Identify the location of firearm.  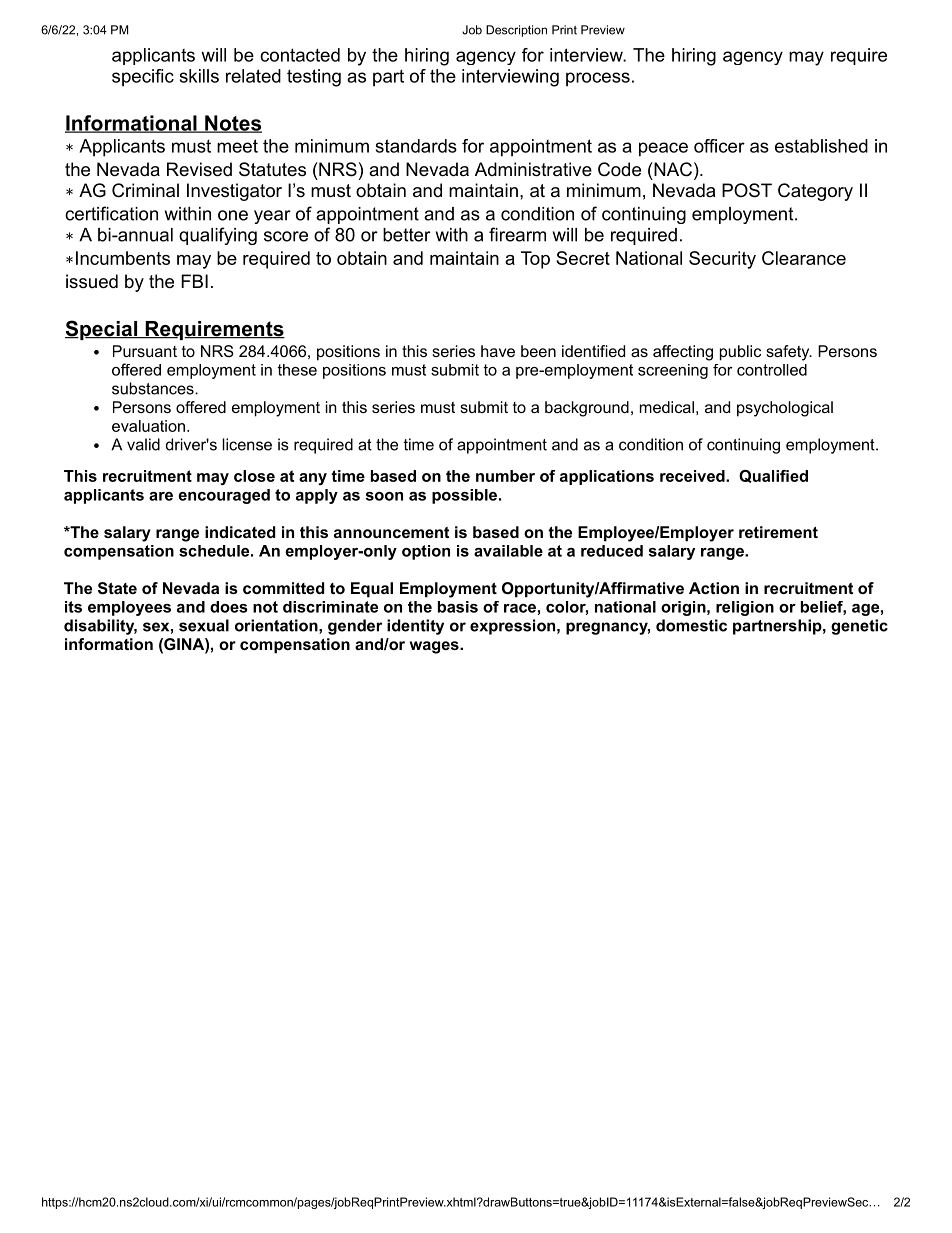
(517, 234).
